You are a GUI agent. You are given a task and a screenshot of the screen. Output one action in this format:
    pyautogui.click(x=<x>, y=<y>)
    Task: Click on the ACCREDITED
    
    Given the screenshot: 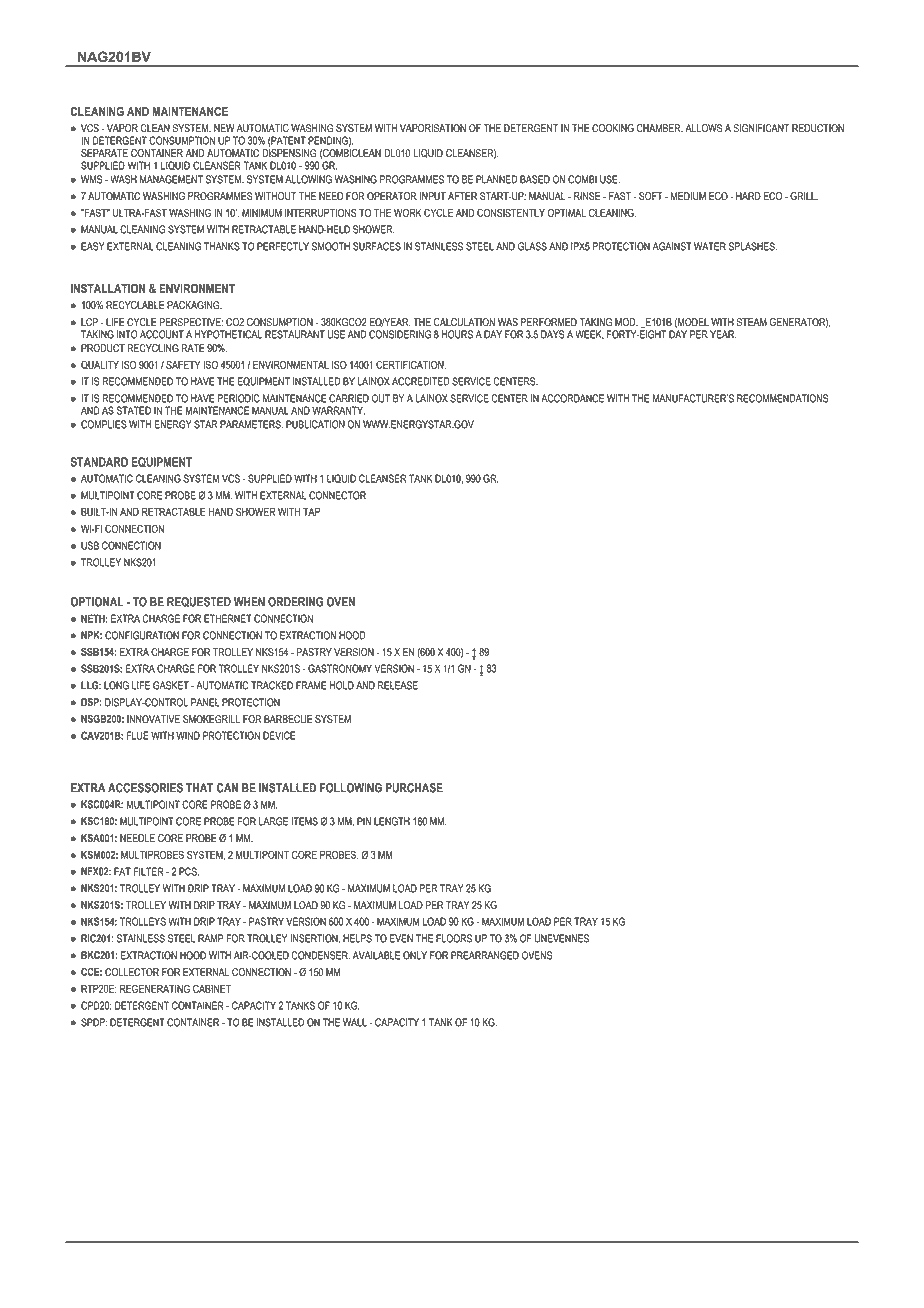 What is the action you would take?
    pyautogui.click(x=421, y=381)
